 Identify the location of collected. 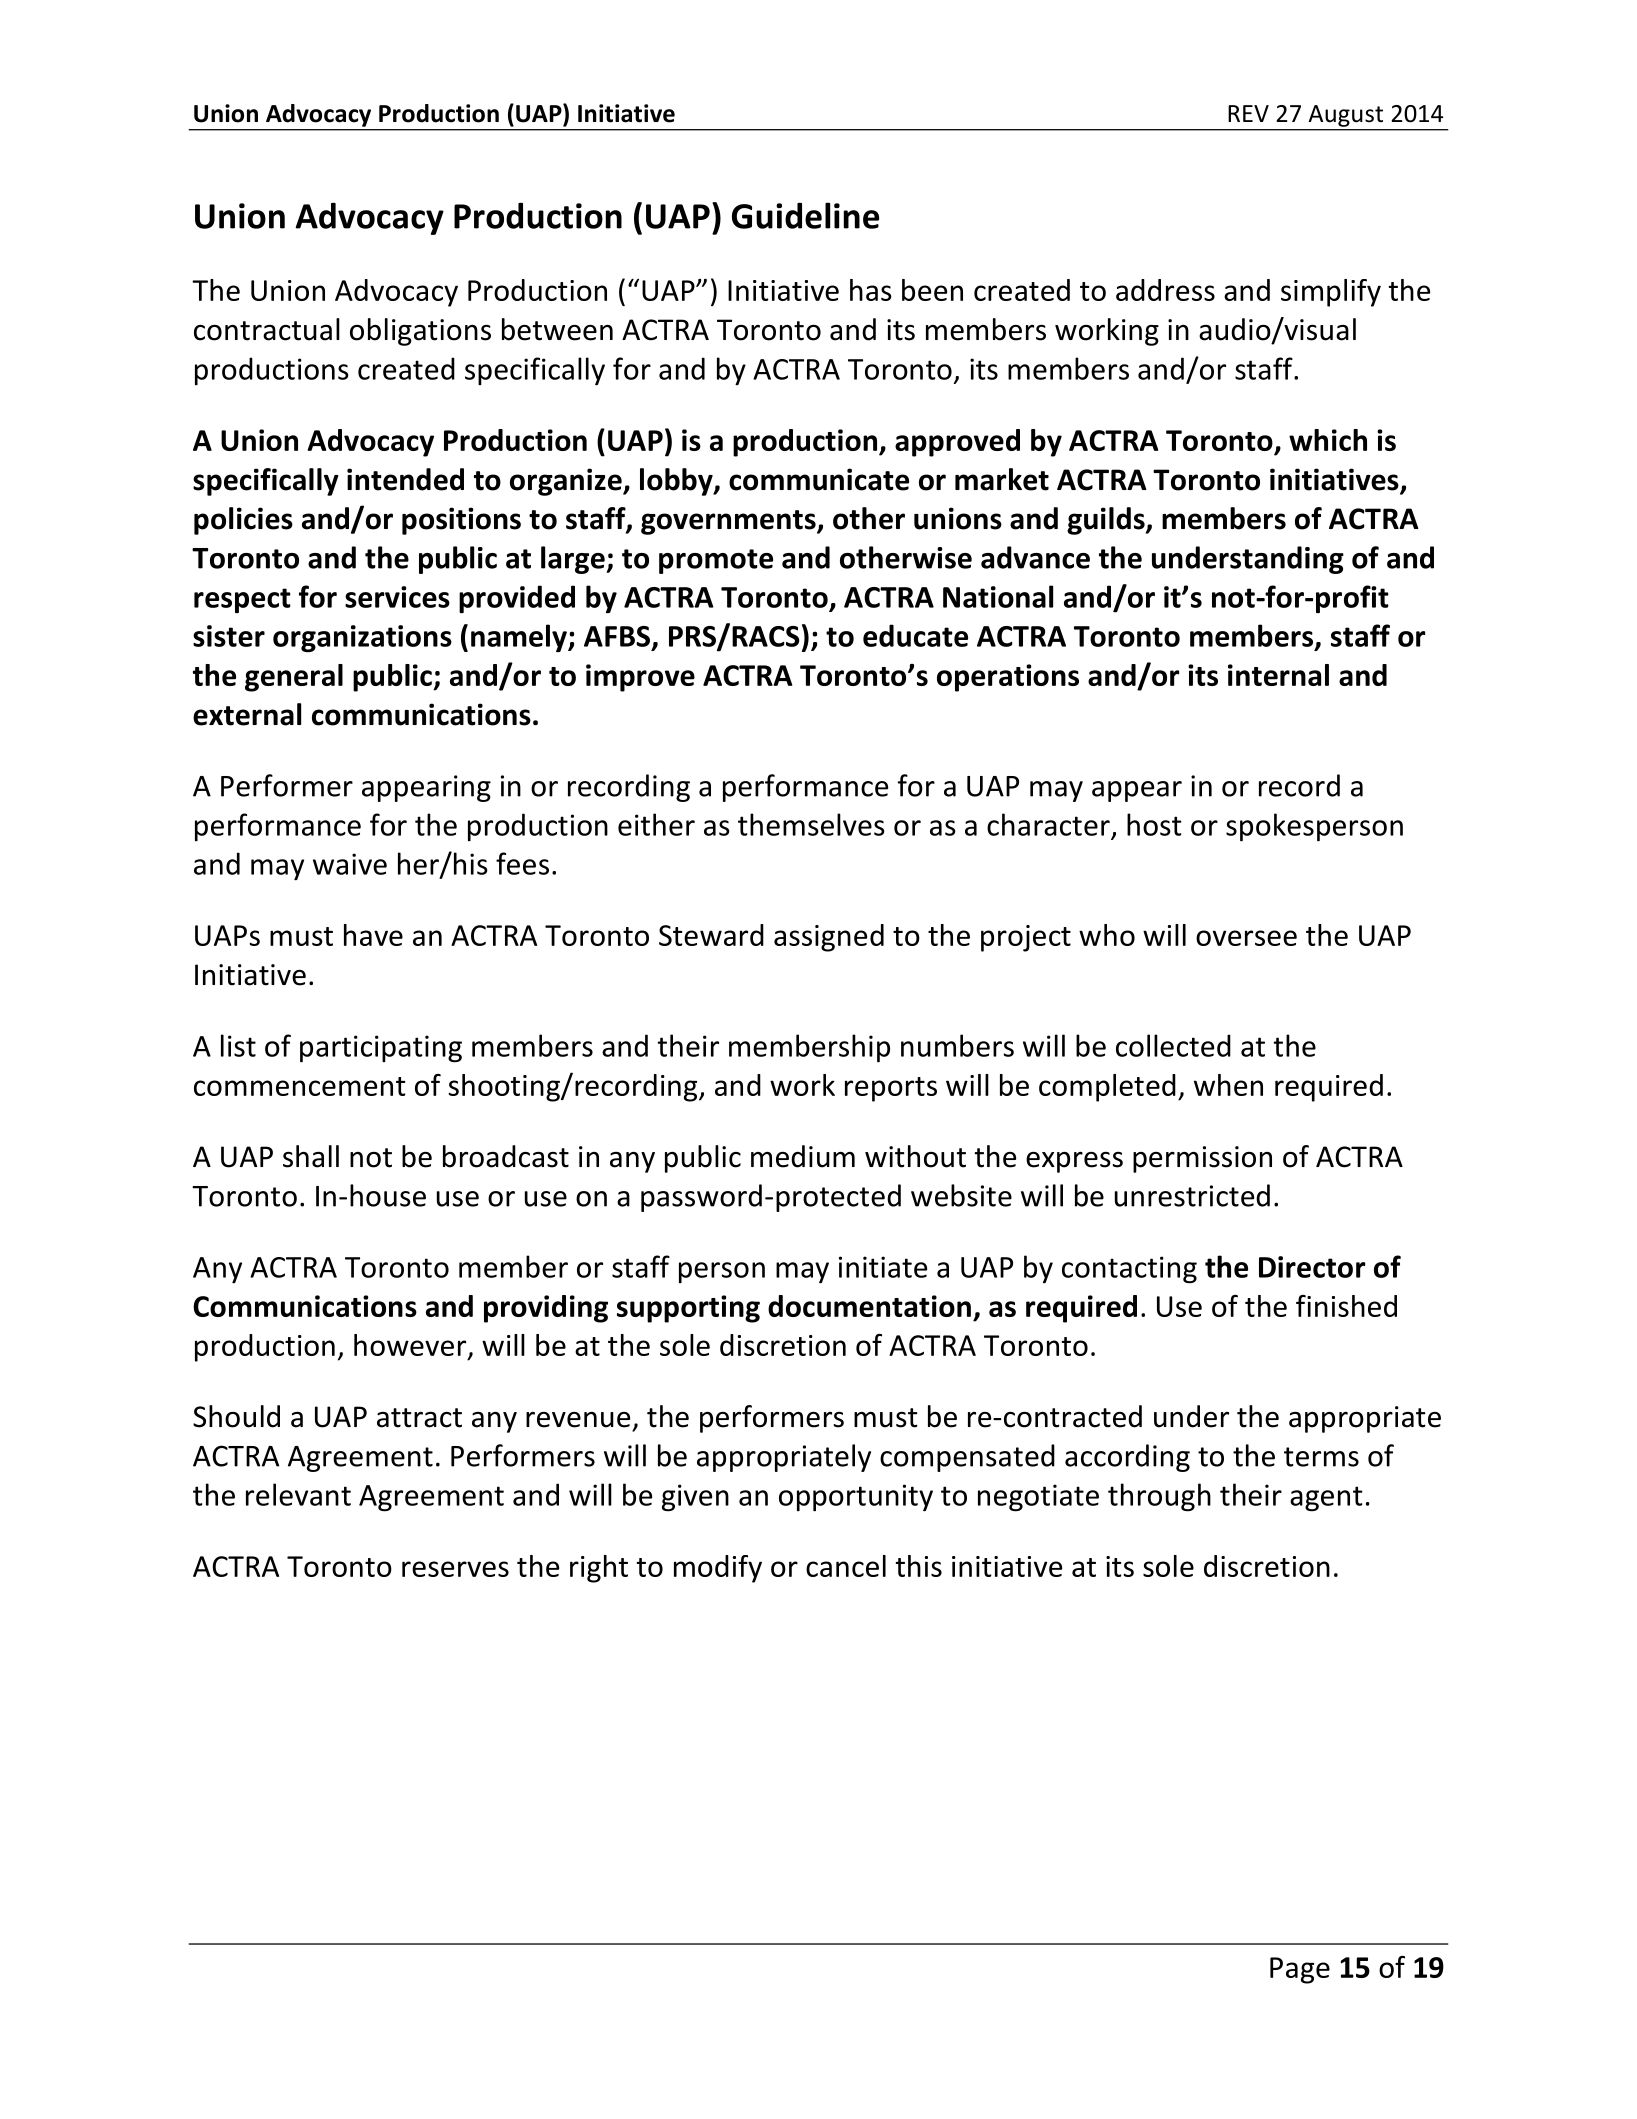
(1173, 1045).
